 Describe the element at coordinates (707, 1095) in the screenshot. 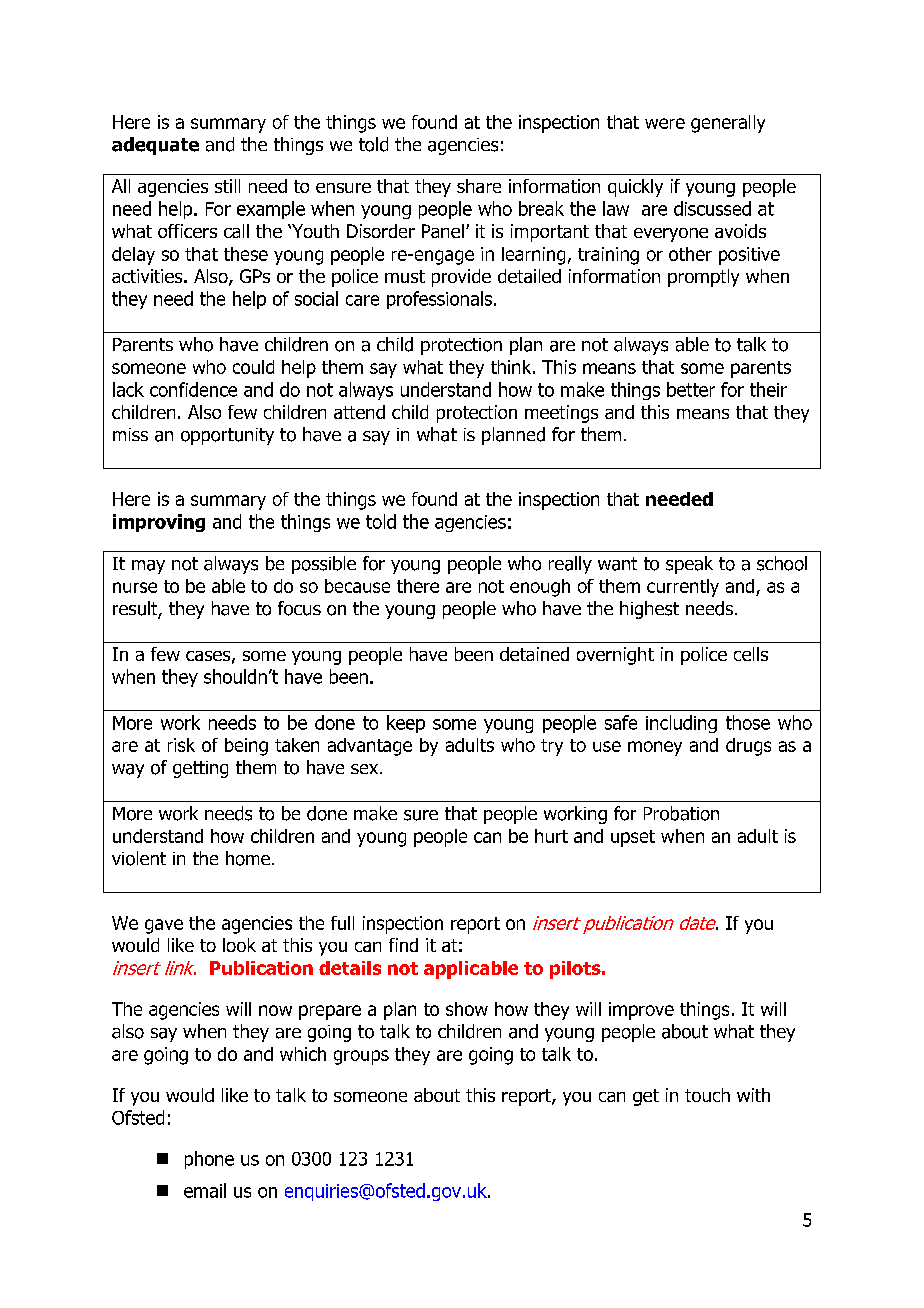

I see `touch` at that location.
